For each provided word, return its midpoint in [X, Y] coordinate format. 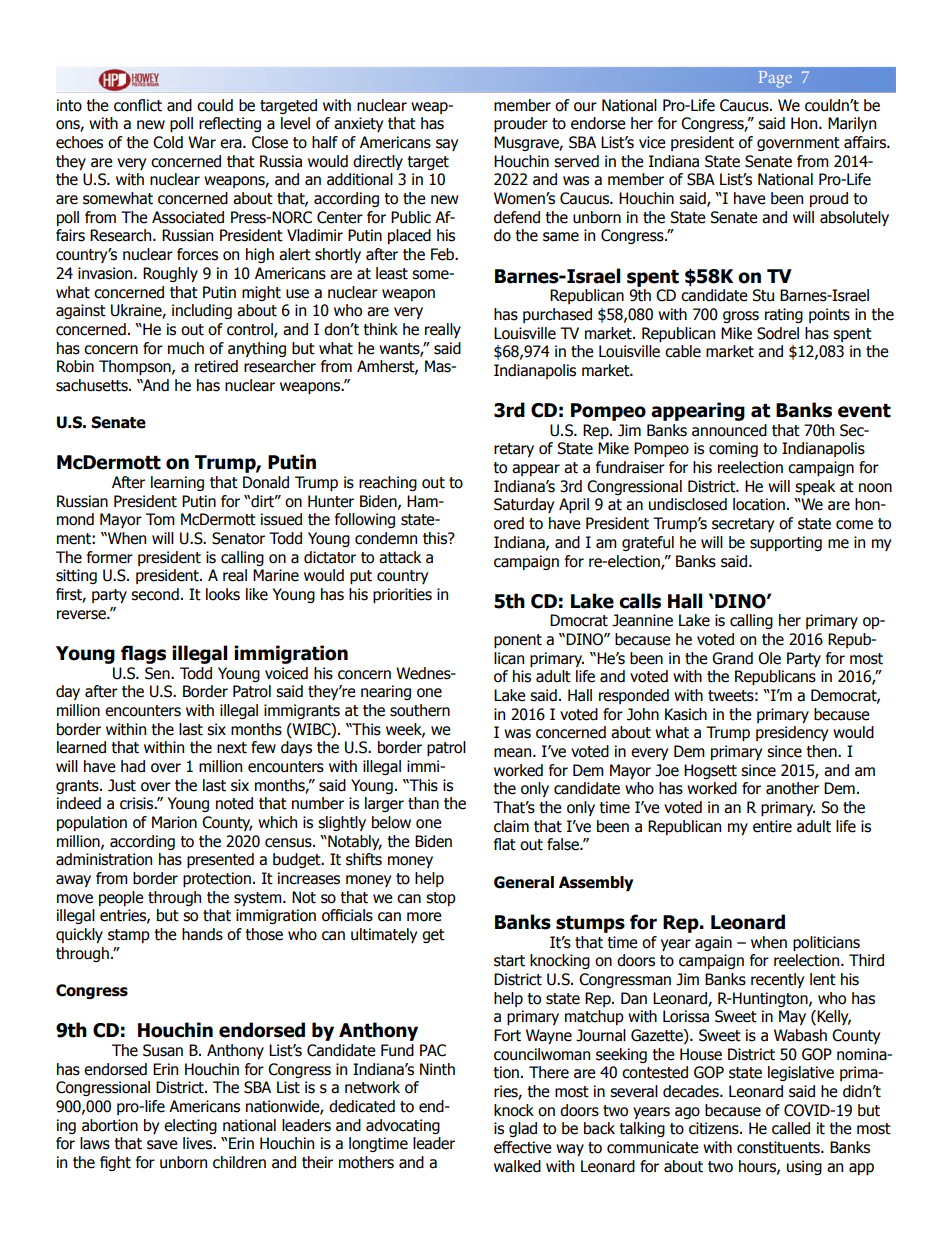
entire [772, 826]
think [381, 329]
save [162, 1145]
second [155, 594]
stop [441, 899]
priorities [402, 595]
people [121, 898]
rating [784, 315]
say [447, 145]
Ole [769, 658]
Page [775, 79]
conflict [138, 105]
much [186, 348]
